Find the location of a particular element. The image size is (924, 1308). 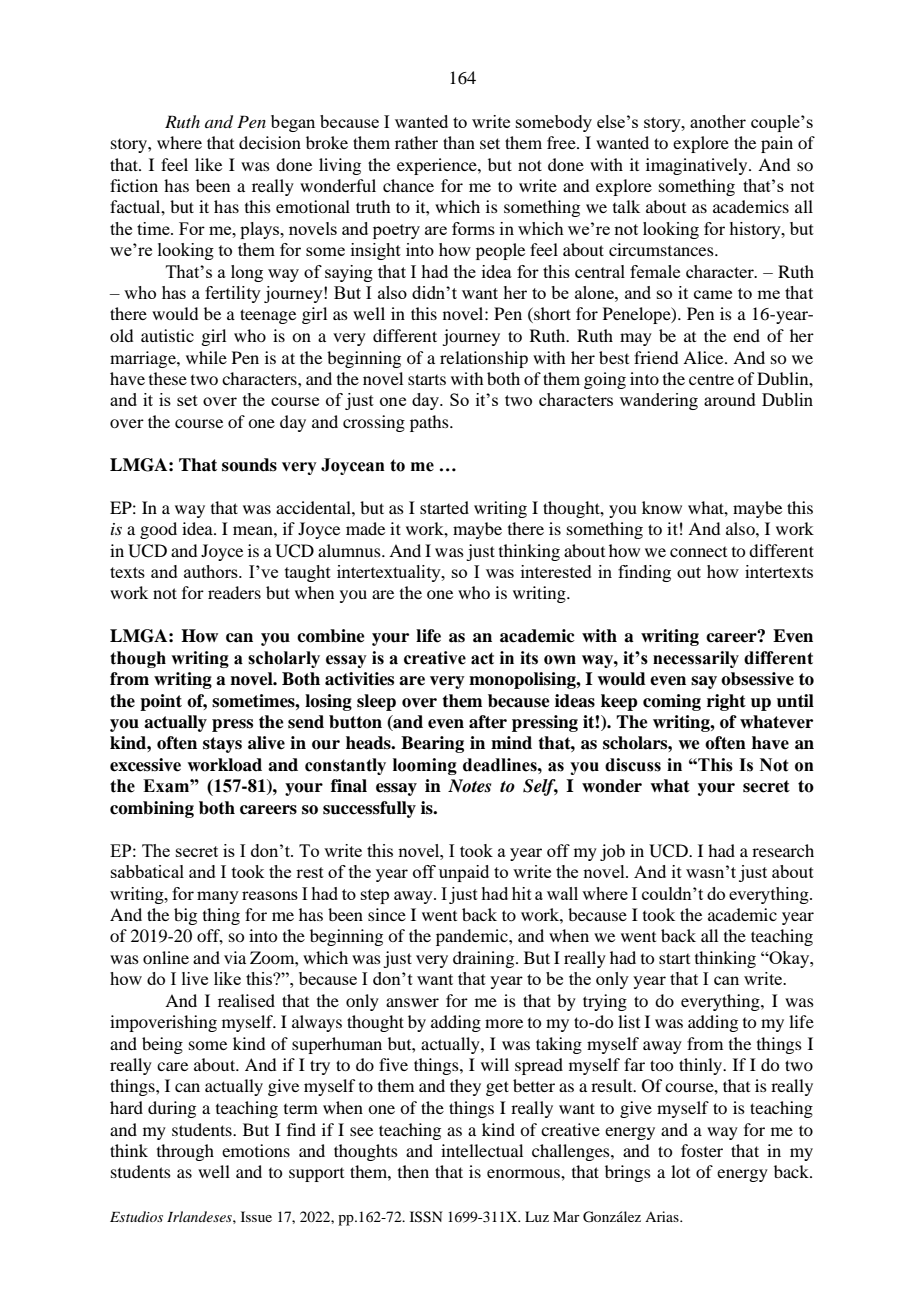

decision is located at coordinates (270, 142).
